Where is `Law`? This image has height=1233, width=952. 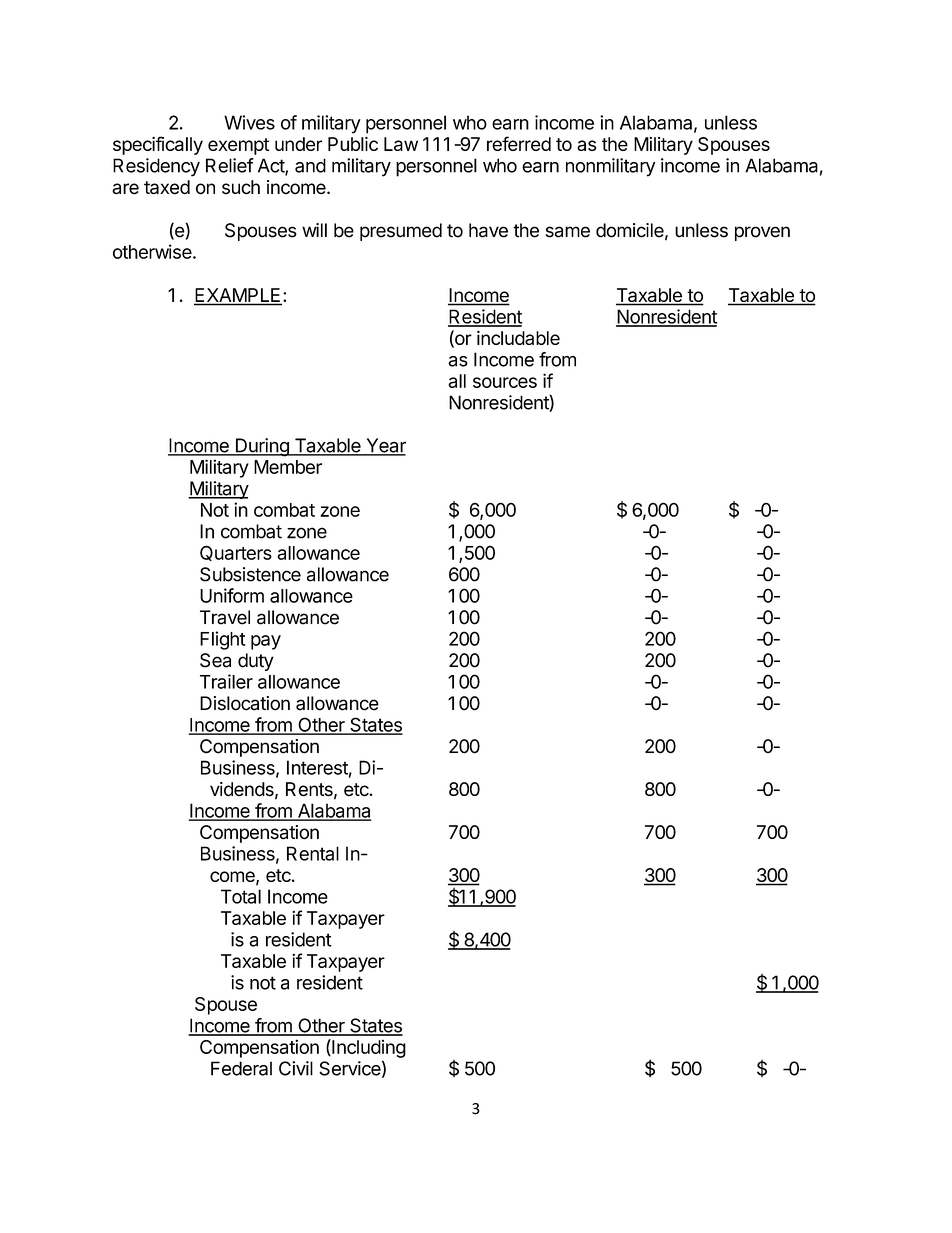 Law is located at coordinates (401, 144).
